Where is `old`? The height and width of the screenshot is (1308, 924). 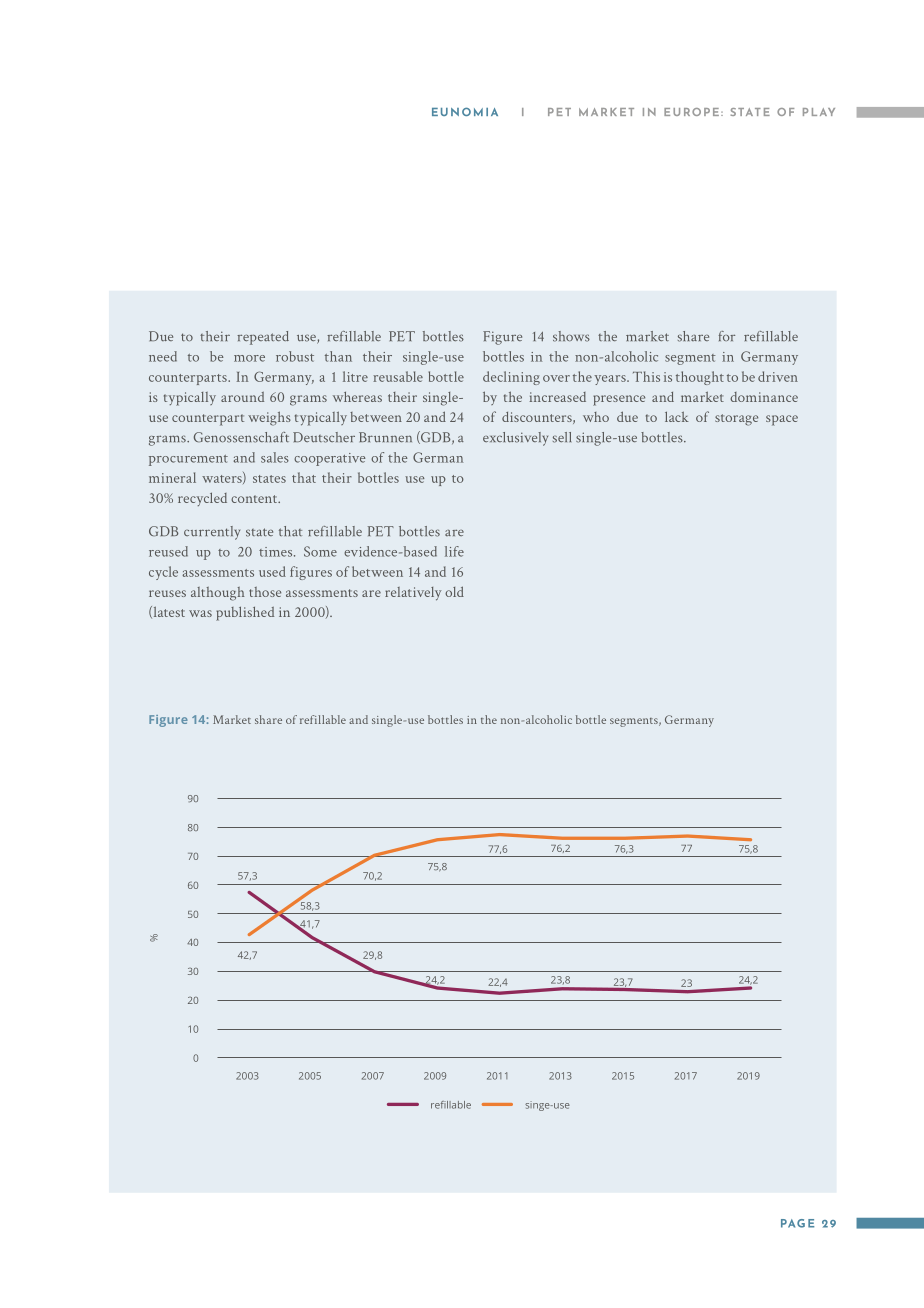 old is located at coordinates (454, 591).
